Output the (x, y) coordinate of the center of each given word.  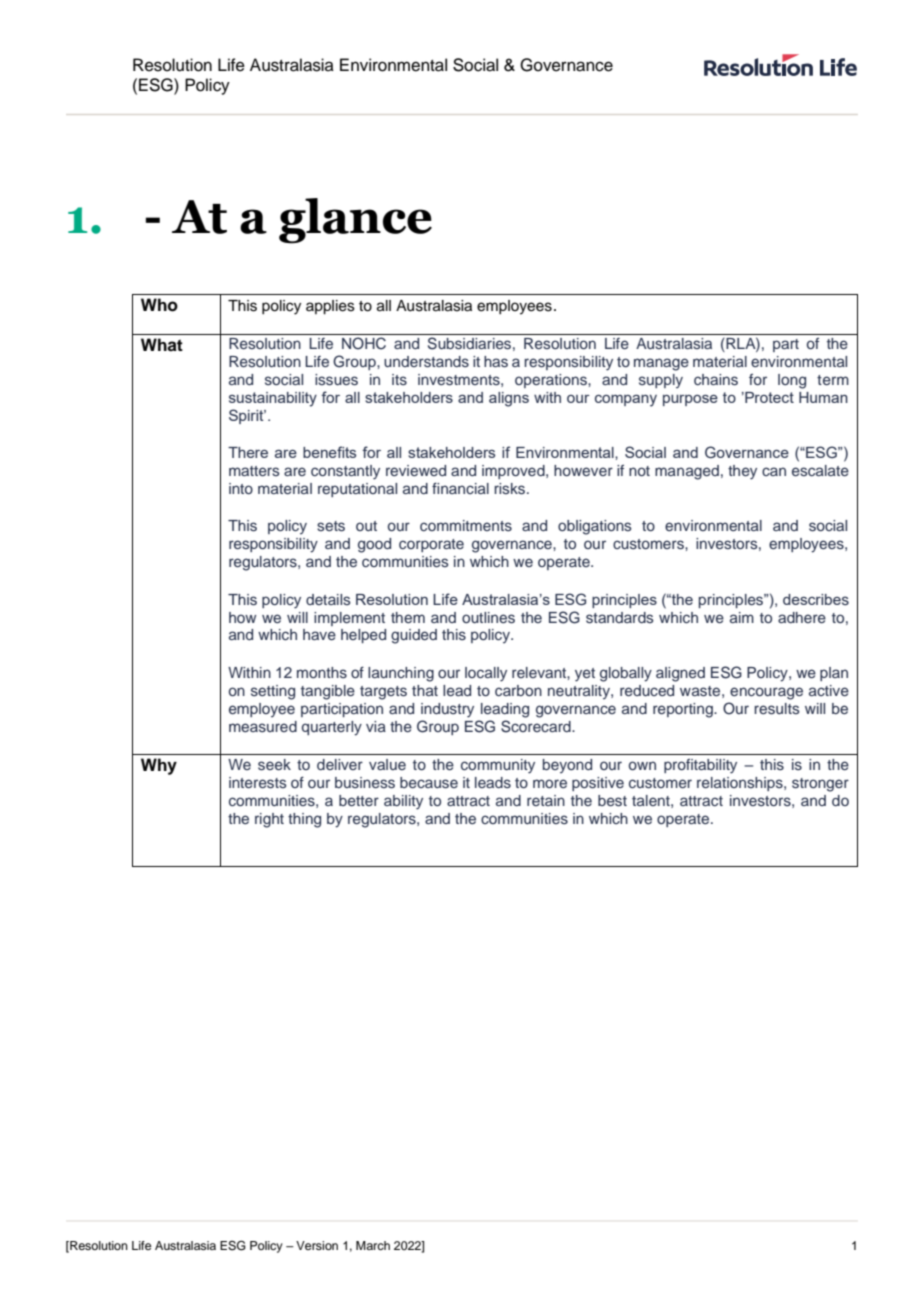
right (269, 820)
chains (716, 380)
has (496, 362)
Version (317, 1245)
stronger (820, 785)
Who (159, 305)
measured (263, 727)
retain (546, 800)
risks (511, 489)
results (777, 709)
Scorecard (537, 726)
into (241, 488)
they (742, 472)
